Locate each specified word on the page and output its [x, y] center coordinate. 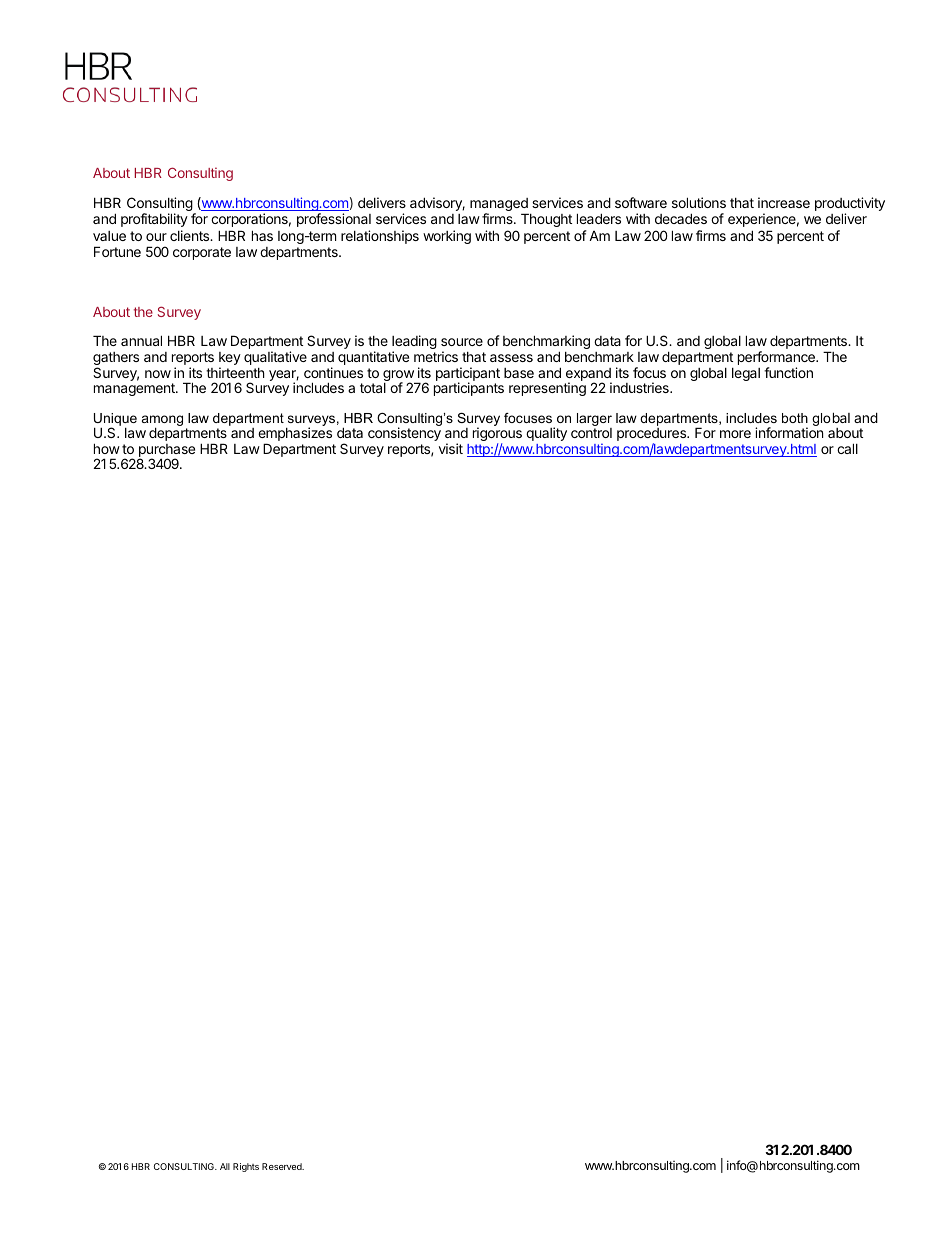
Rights [246, 1167]
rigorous [497, 435]
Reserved [283, 1166]
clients [191, 235]
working [447, 237]
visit [451, 448]
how [107, 448]
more [735, 434]
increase [784, 202]
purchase [166, 452]
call [847, 448]
